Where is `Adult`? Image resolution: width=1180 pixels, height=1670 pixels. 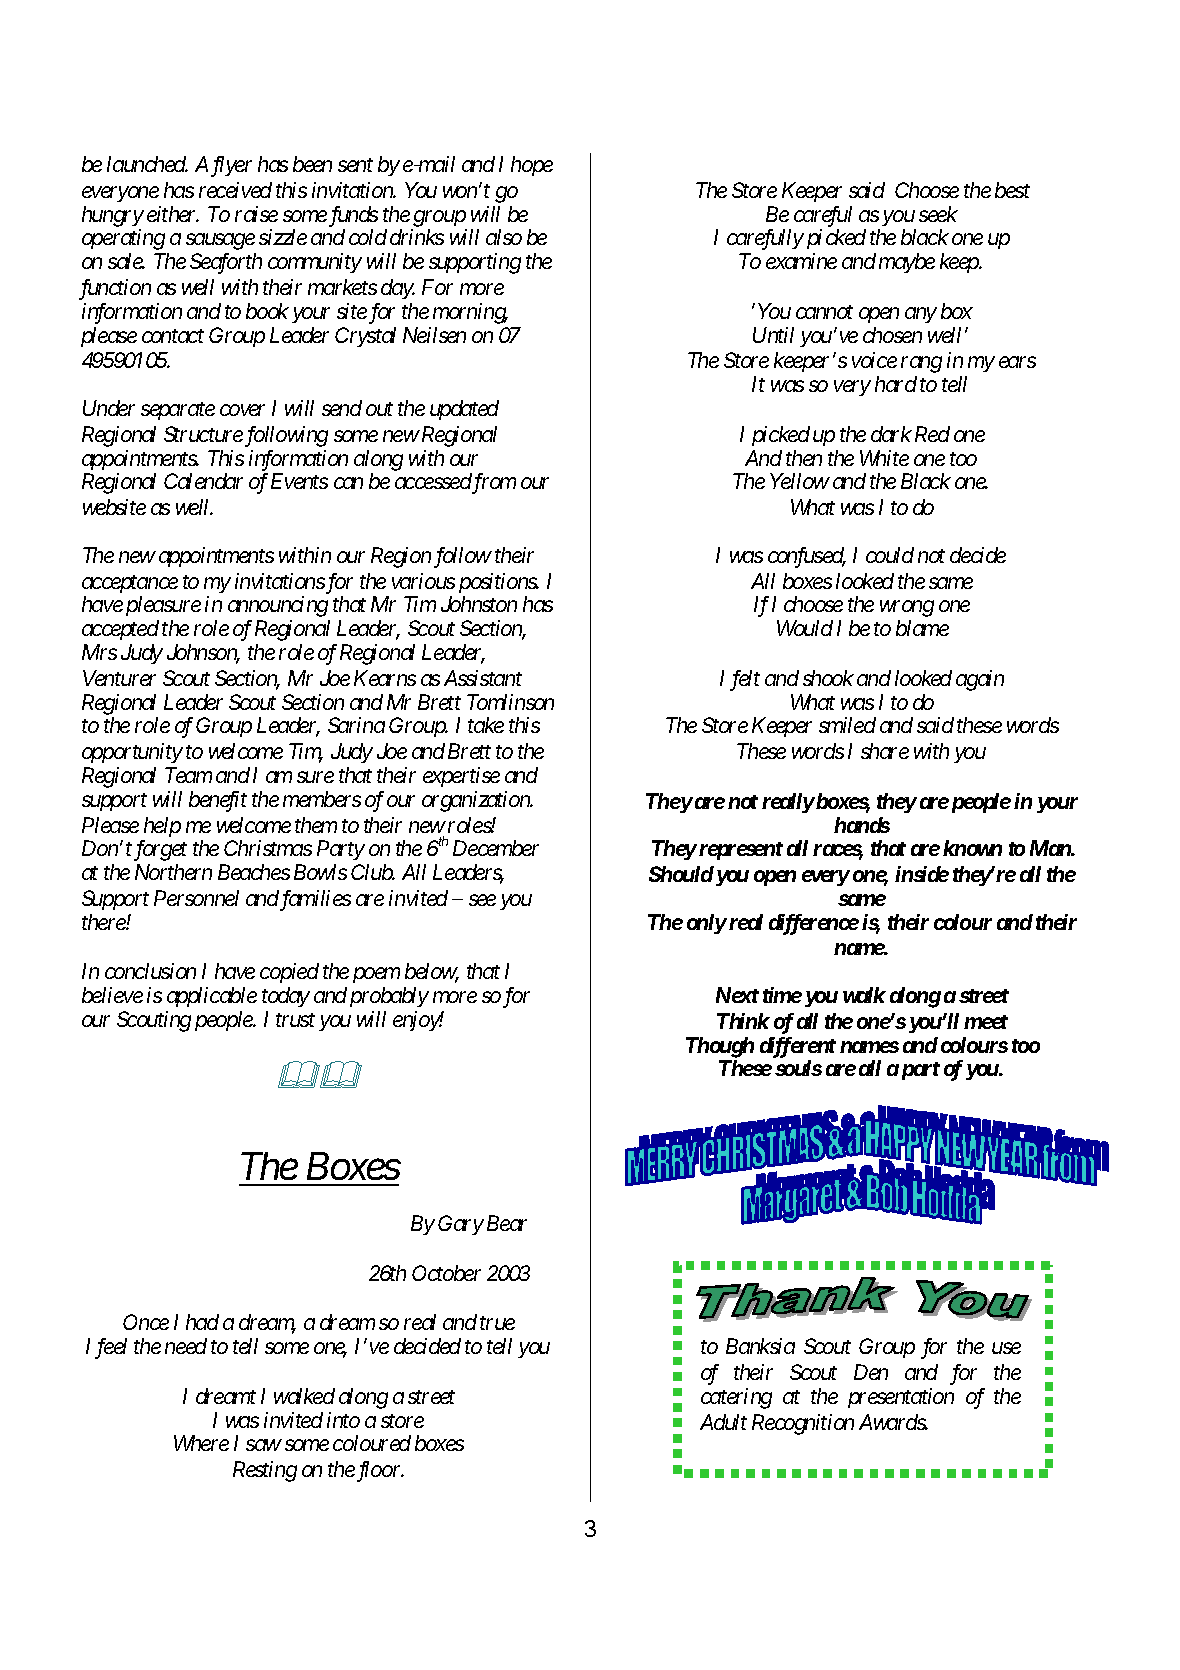
Adult is located at coordinates (723, 1422).
